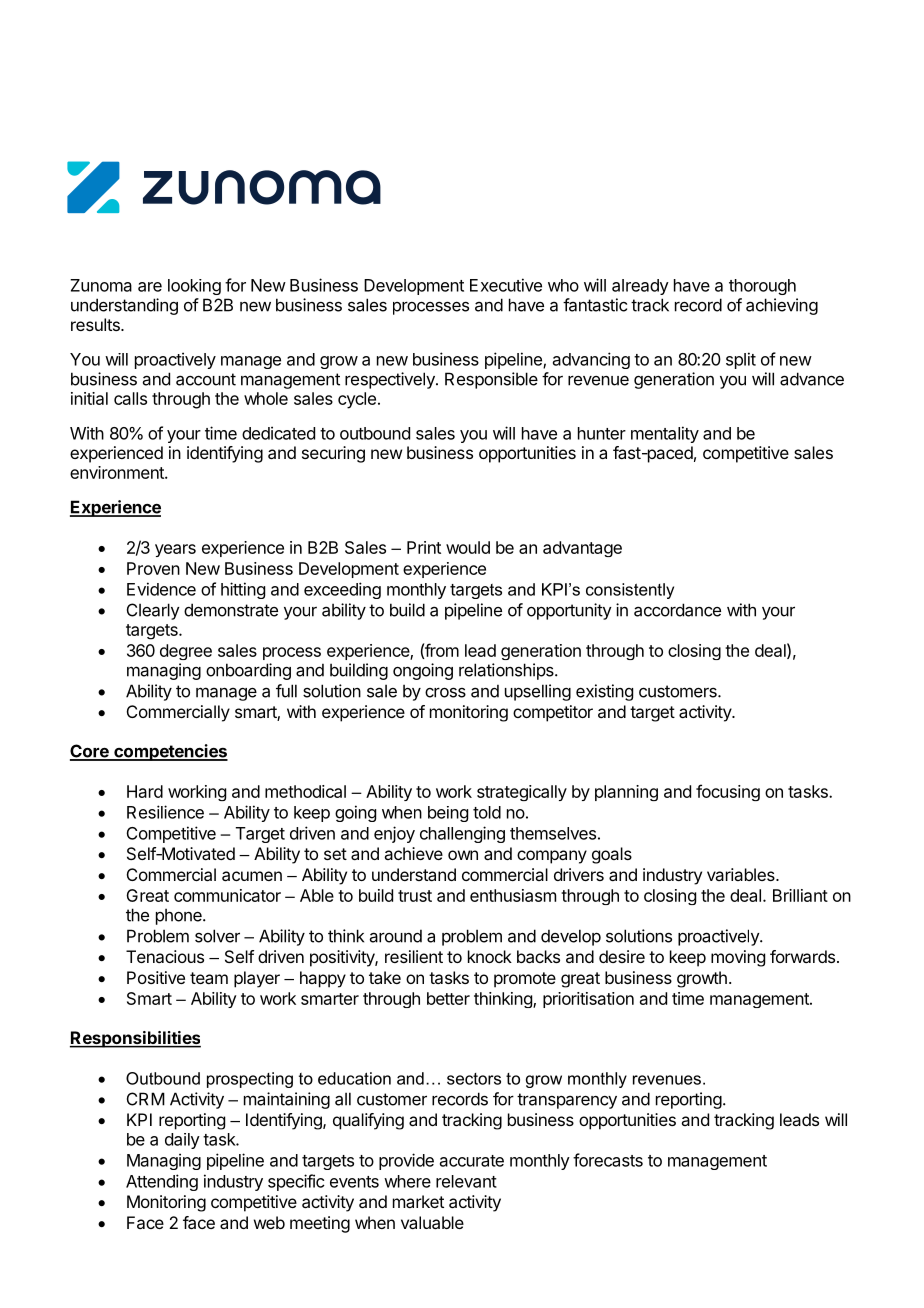 The image size is (924, 1308). I want to click on would, so click(468, 547).
